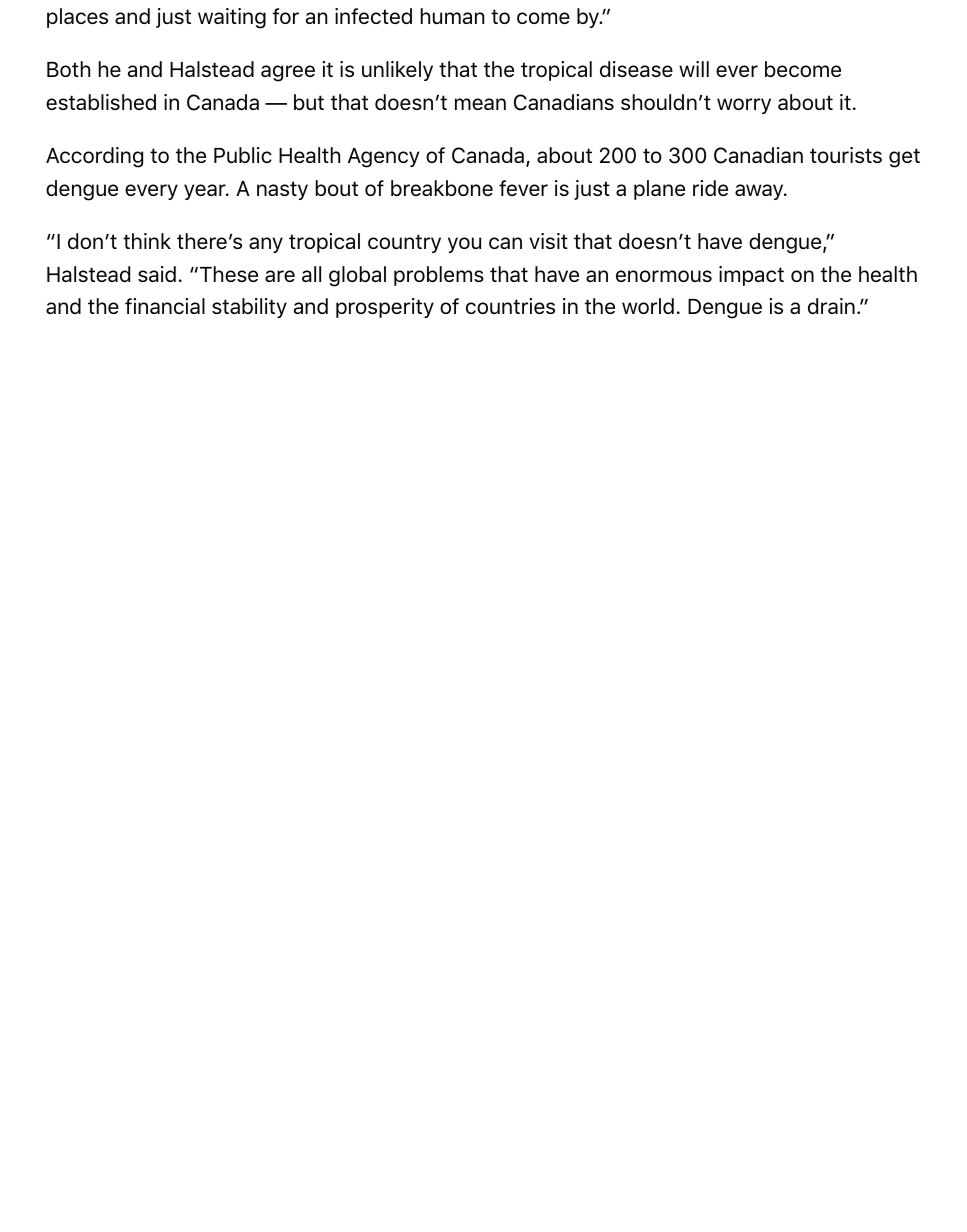 The image size is (967, 1232). I want to click on year, so click(206, 192).
